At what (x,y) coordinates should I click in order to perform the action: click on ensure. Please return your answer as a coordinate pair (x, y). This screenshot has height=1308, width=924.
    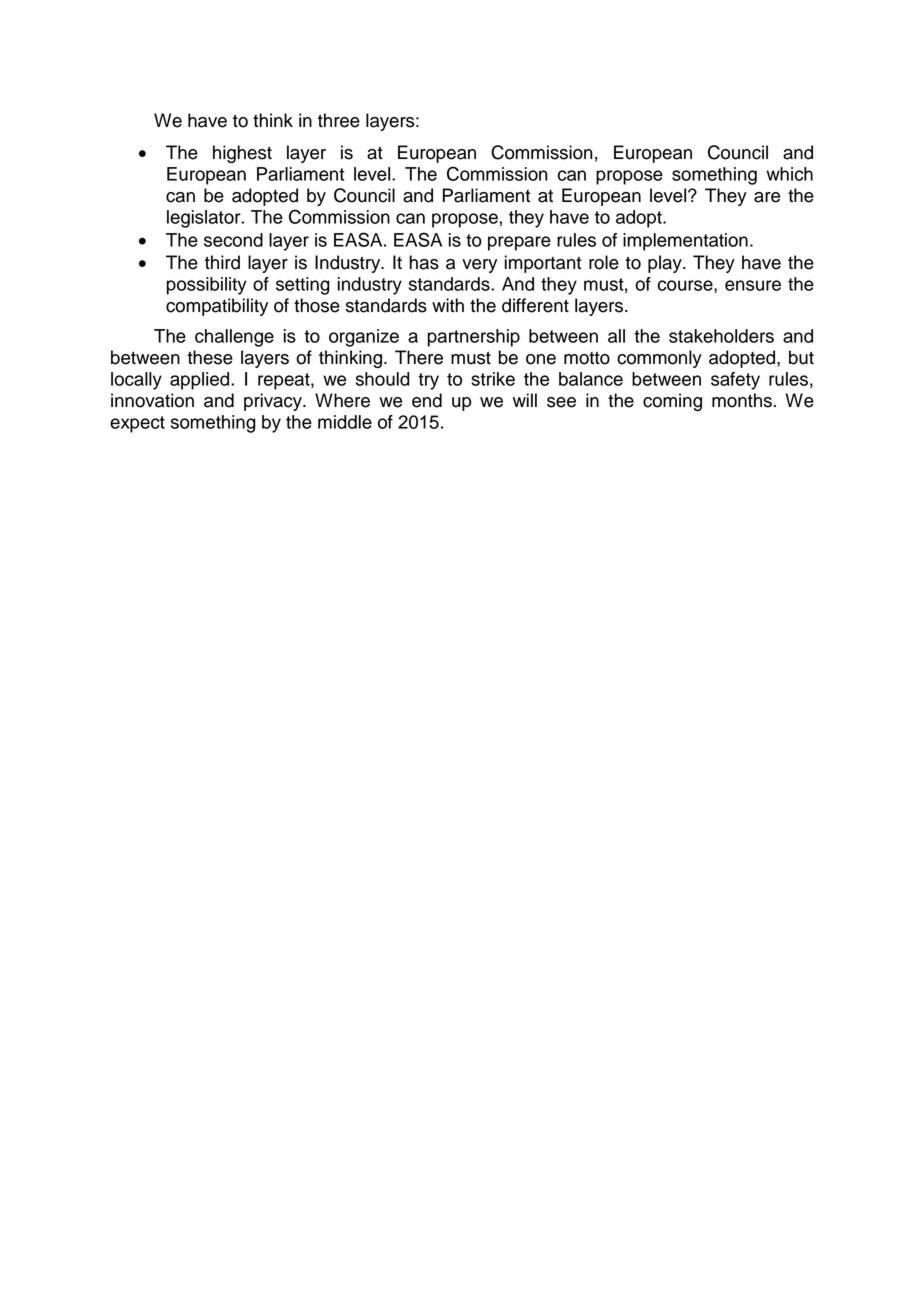
    Looking at the image, I should click on (753, 285).
